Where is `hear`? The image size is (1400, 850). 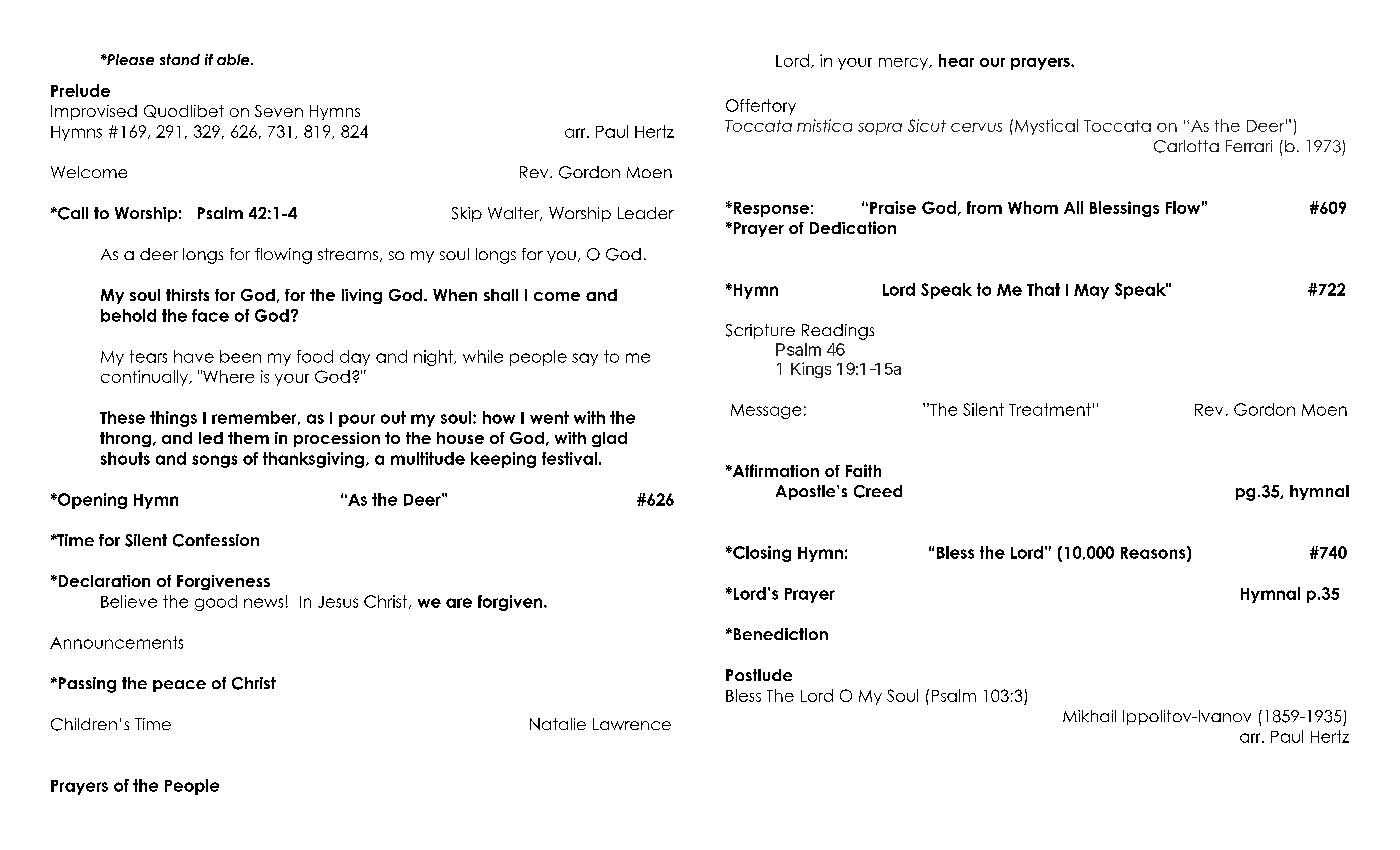
hear is located at coordinates (956, 60).
